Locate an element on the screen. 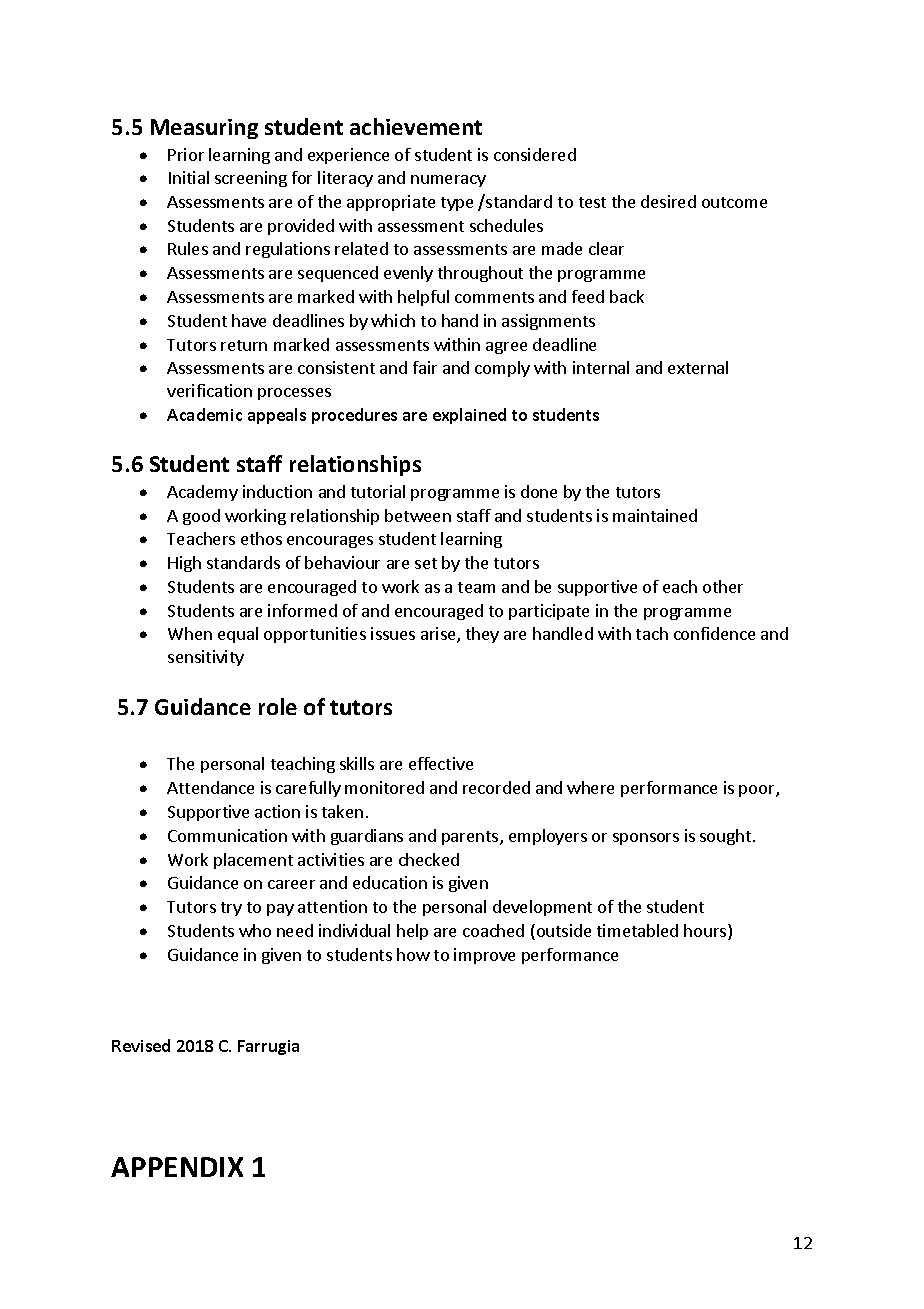  desired is located at coordinates (668, 201).
